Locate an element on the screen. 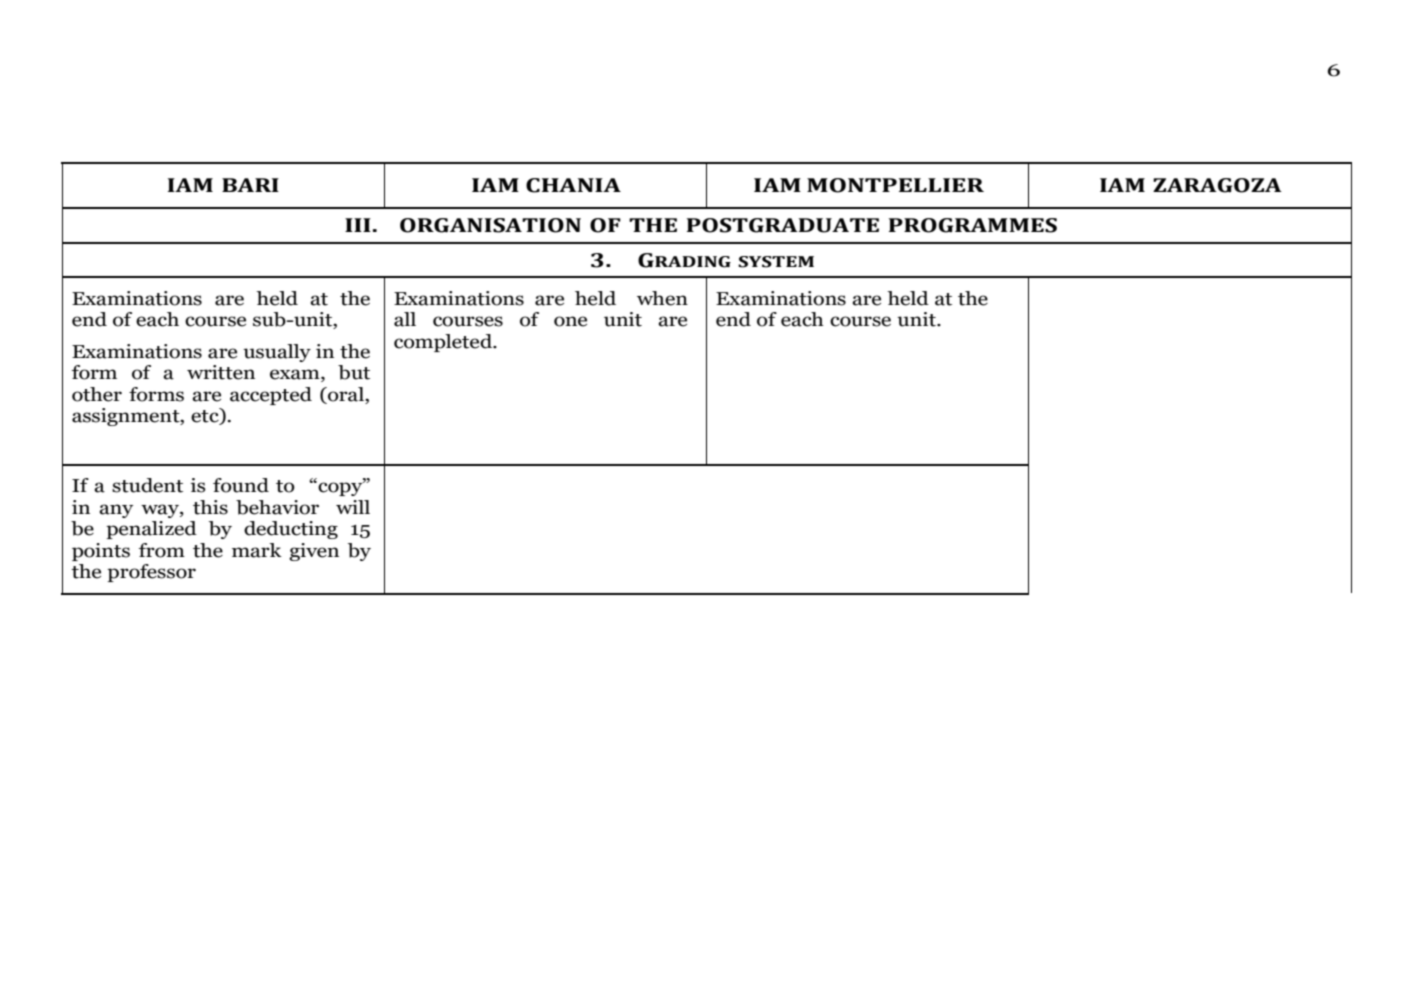 The image size is (1420, 1004). given is located at coordinates (314, 552).
